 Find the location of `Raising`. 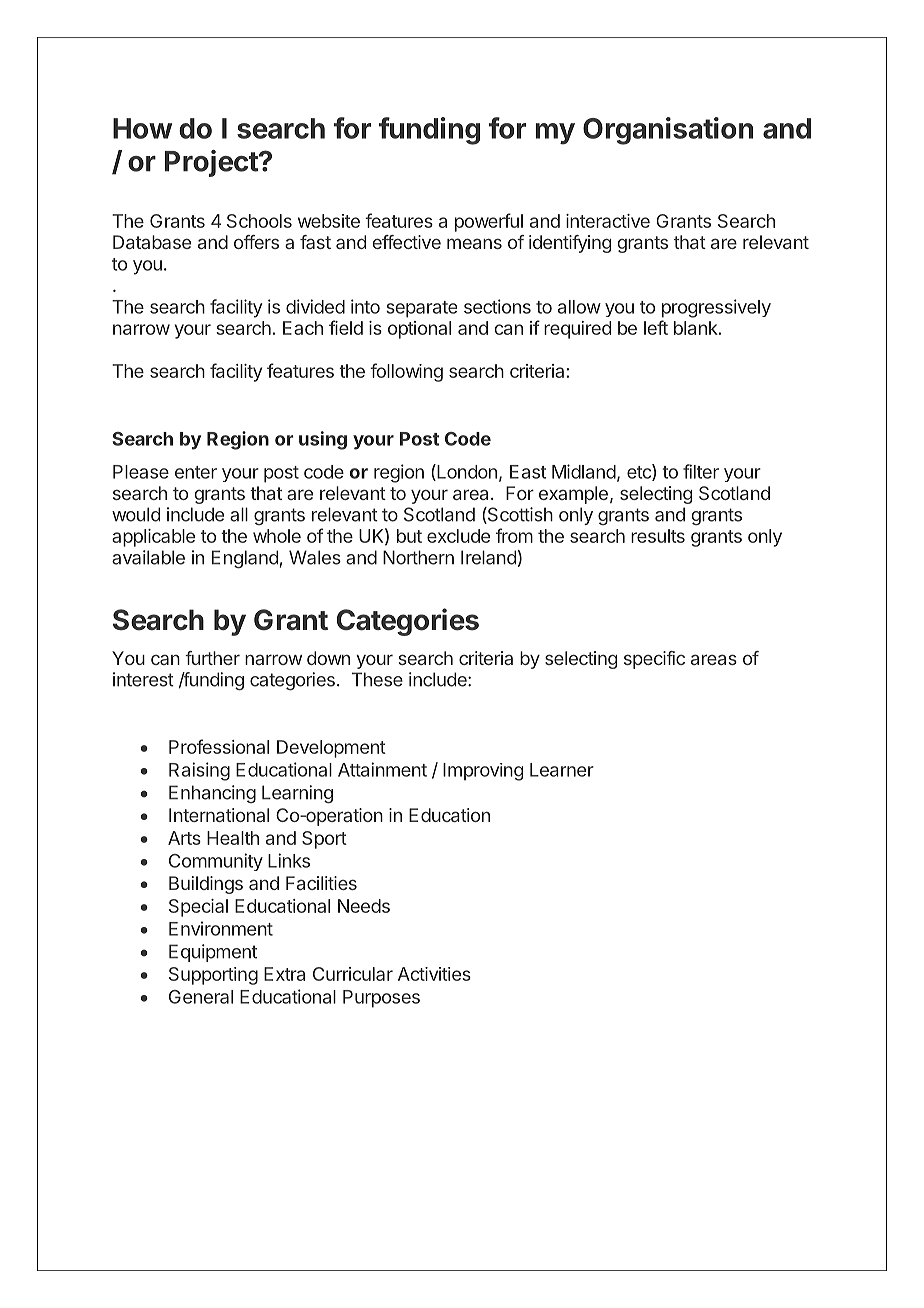

Raising is located at coordinates (199, 771).
